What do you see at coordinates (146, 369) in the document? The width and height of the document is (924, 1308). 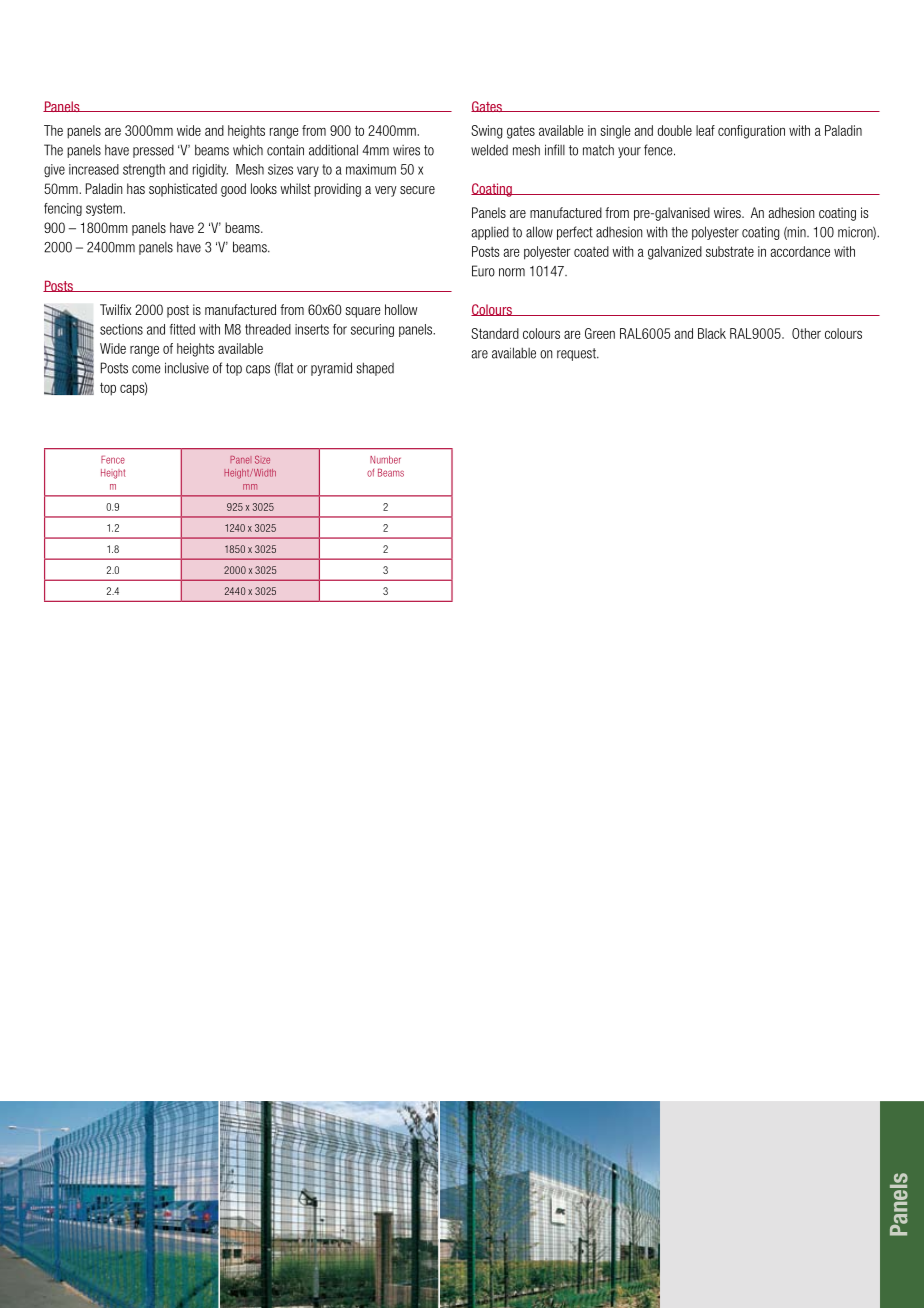 I see `come` at bounding box center [146, 369].
